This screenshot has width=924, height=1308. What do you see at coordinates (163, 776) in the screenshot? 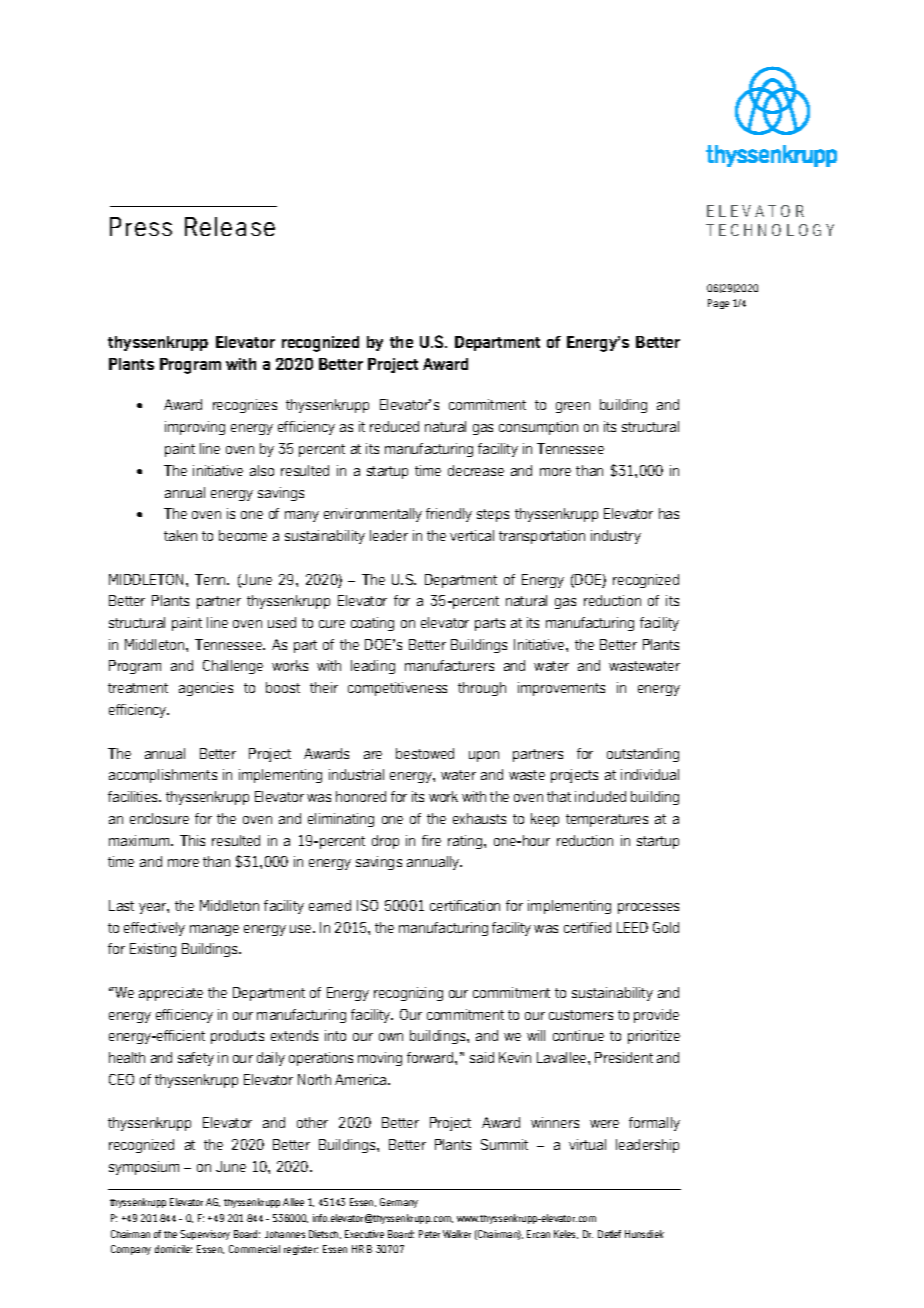
I see `accomplishments` at bounding box center [163, 776].
